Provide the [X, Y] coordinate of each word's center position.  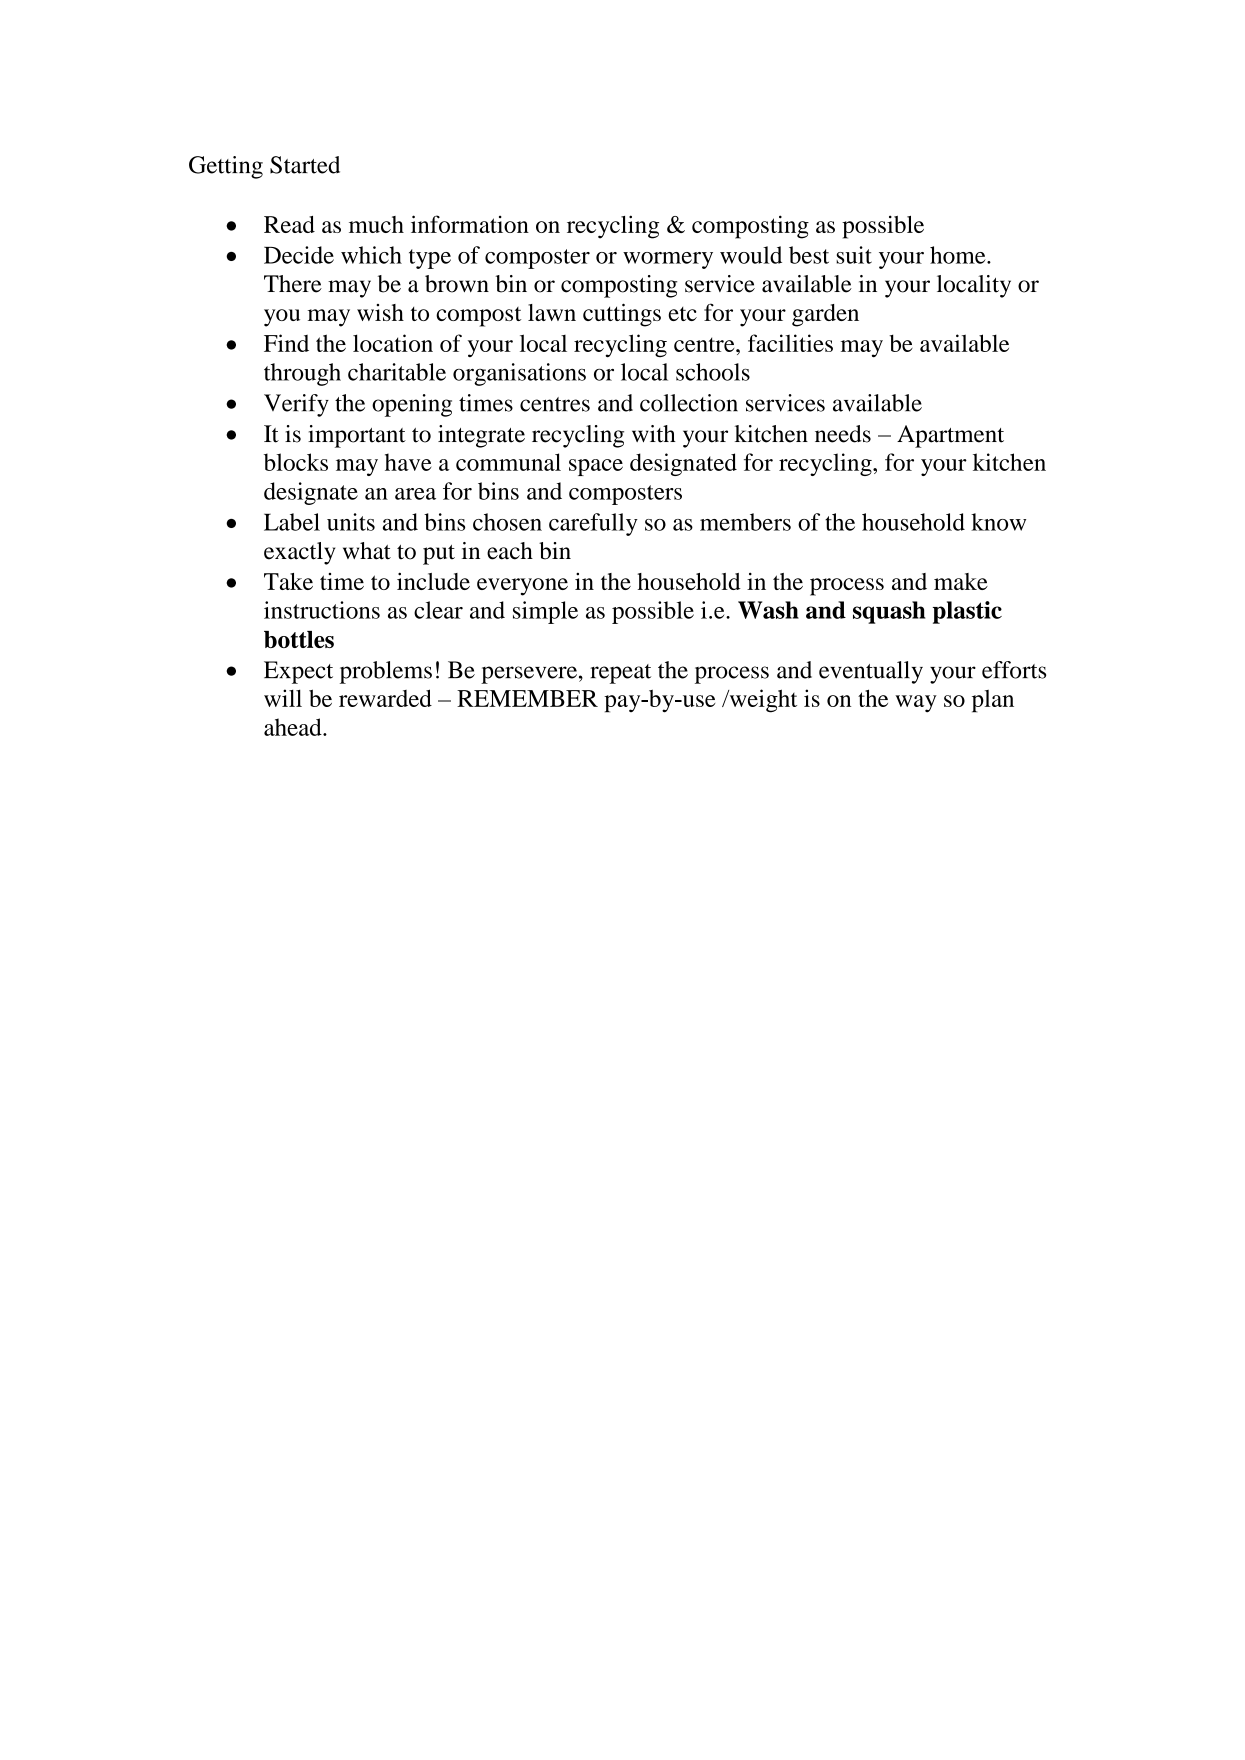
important [357, 436]
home [959, 255]
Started [305, 165]
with [654, 434]
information [470, 224]
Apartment [950, 436]
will [283, 698]
